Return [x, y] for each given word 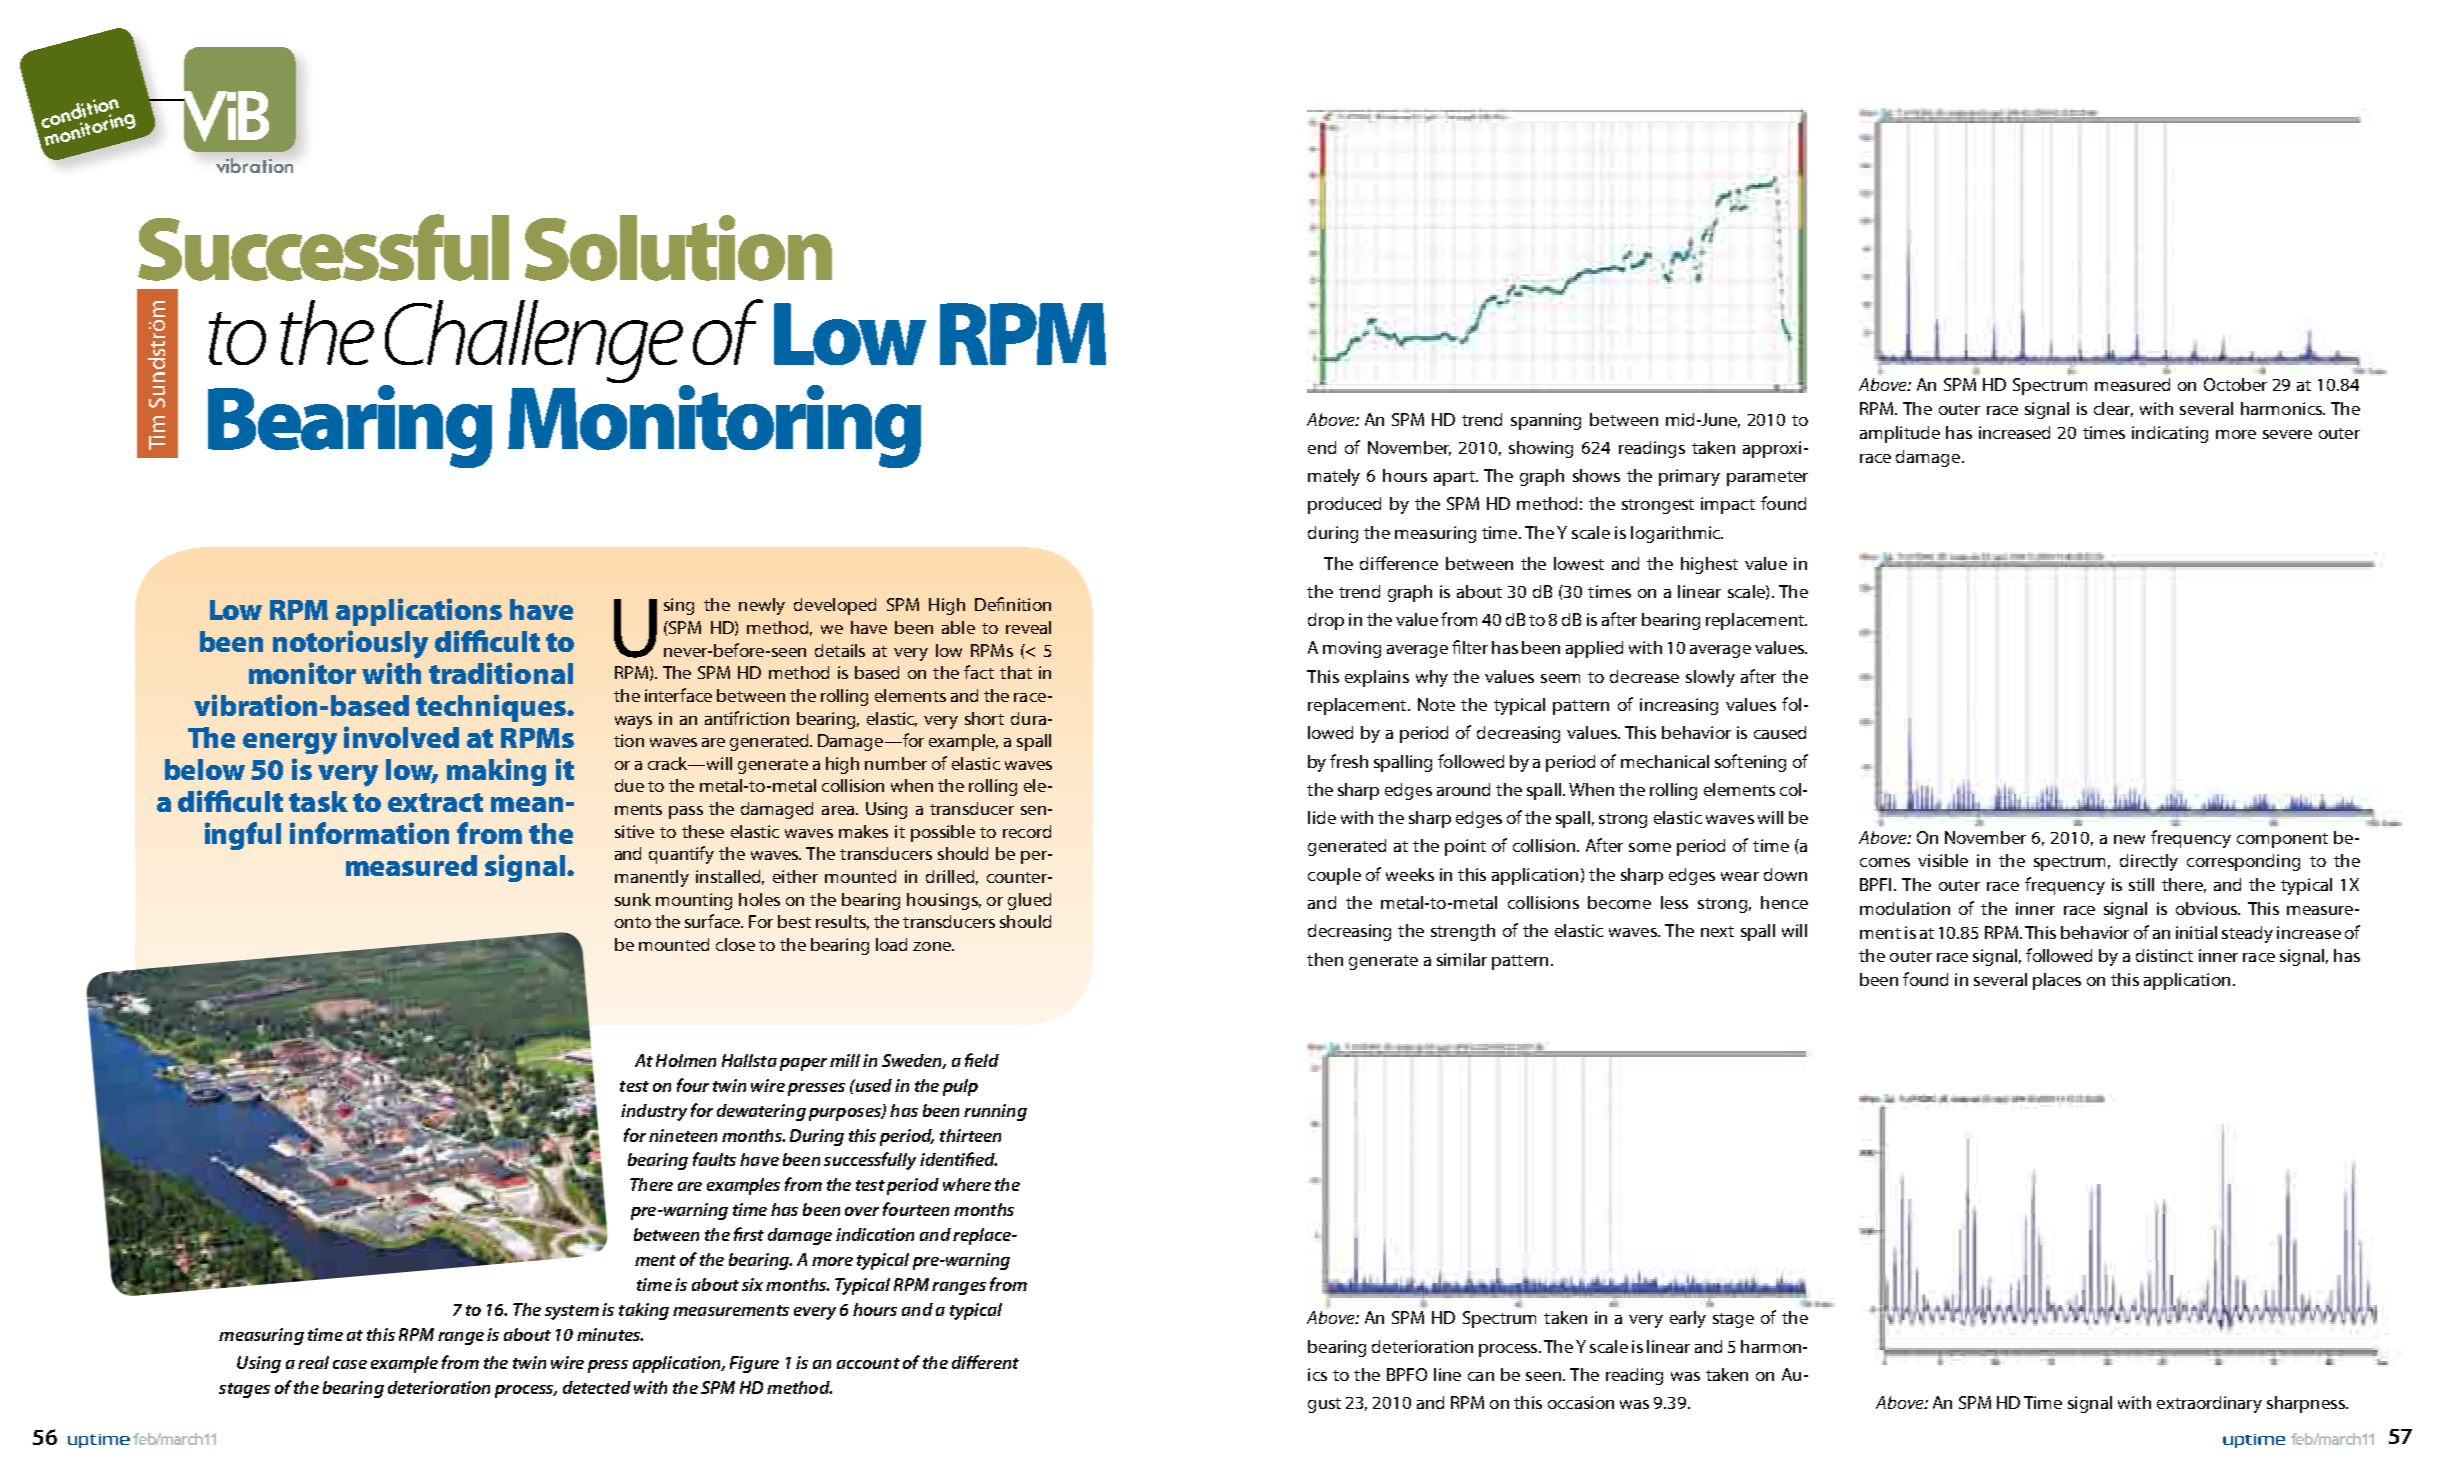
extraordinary [2209, 1404]
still [2141, 884]
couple [1334, 876]
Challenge [534, 343]
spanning [1546, 421]
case [350, 1364]
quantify [681, 855]
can [1481, 1376]
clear [2113, 409]
